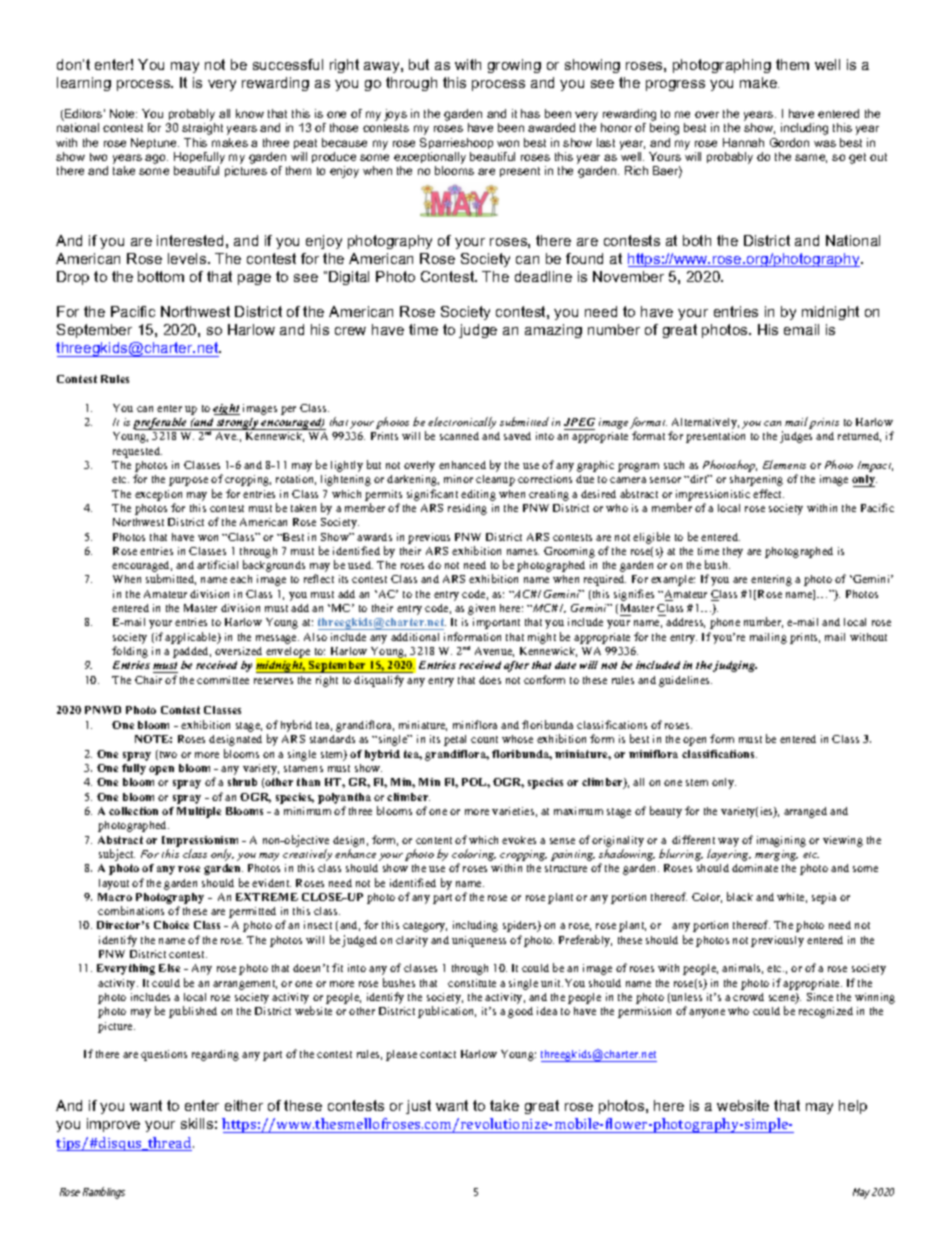 The image size is (952, 1233). I want to click on just, so click(418, 1107).
